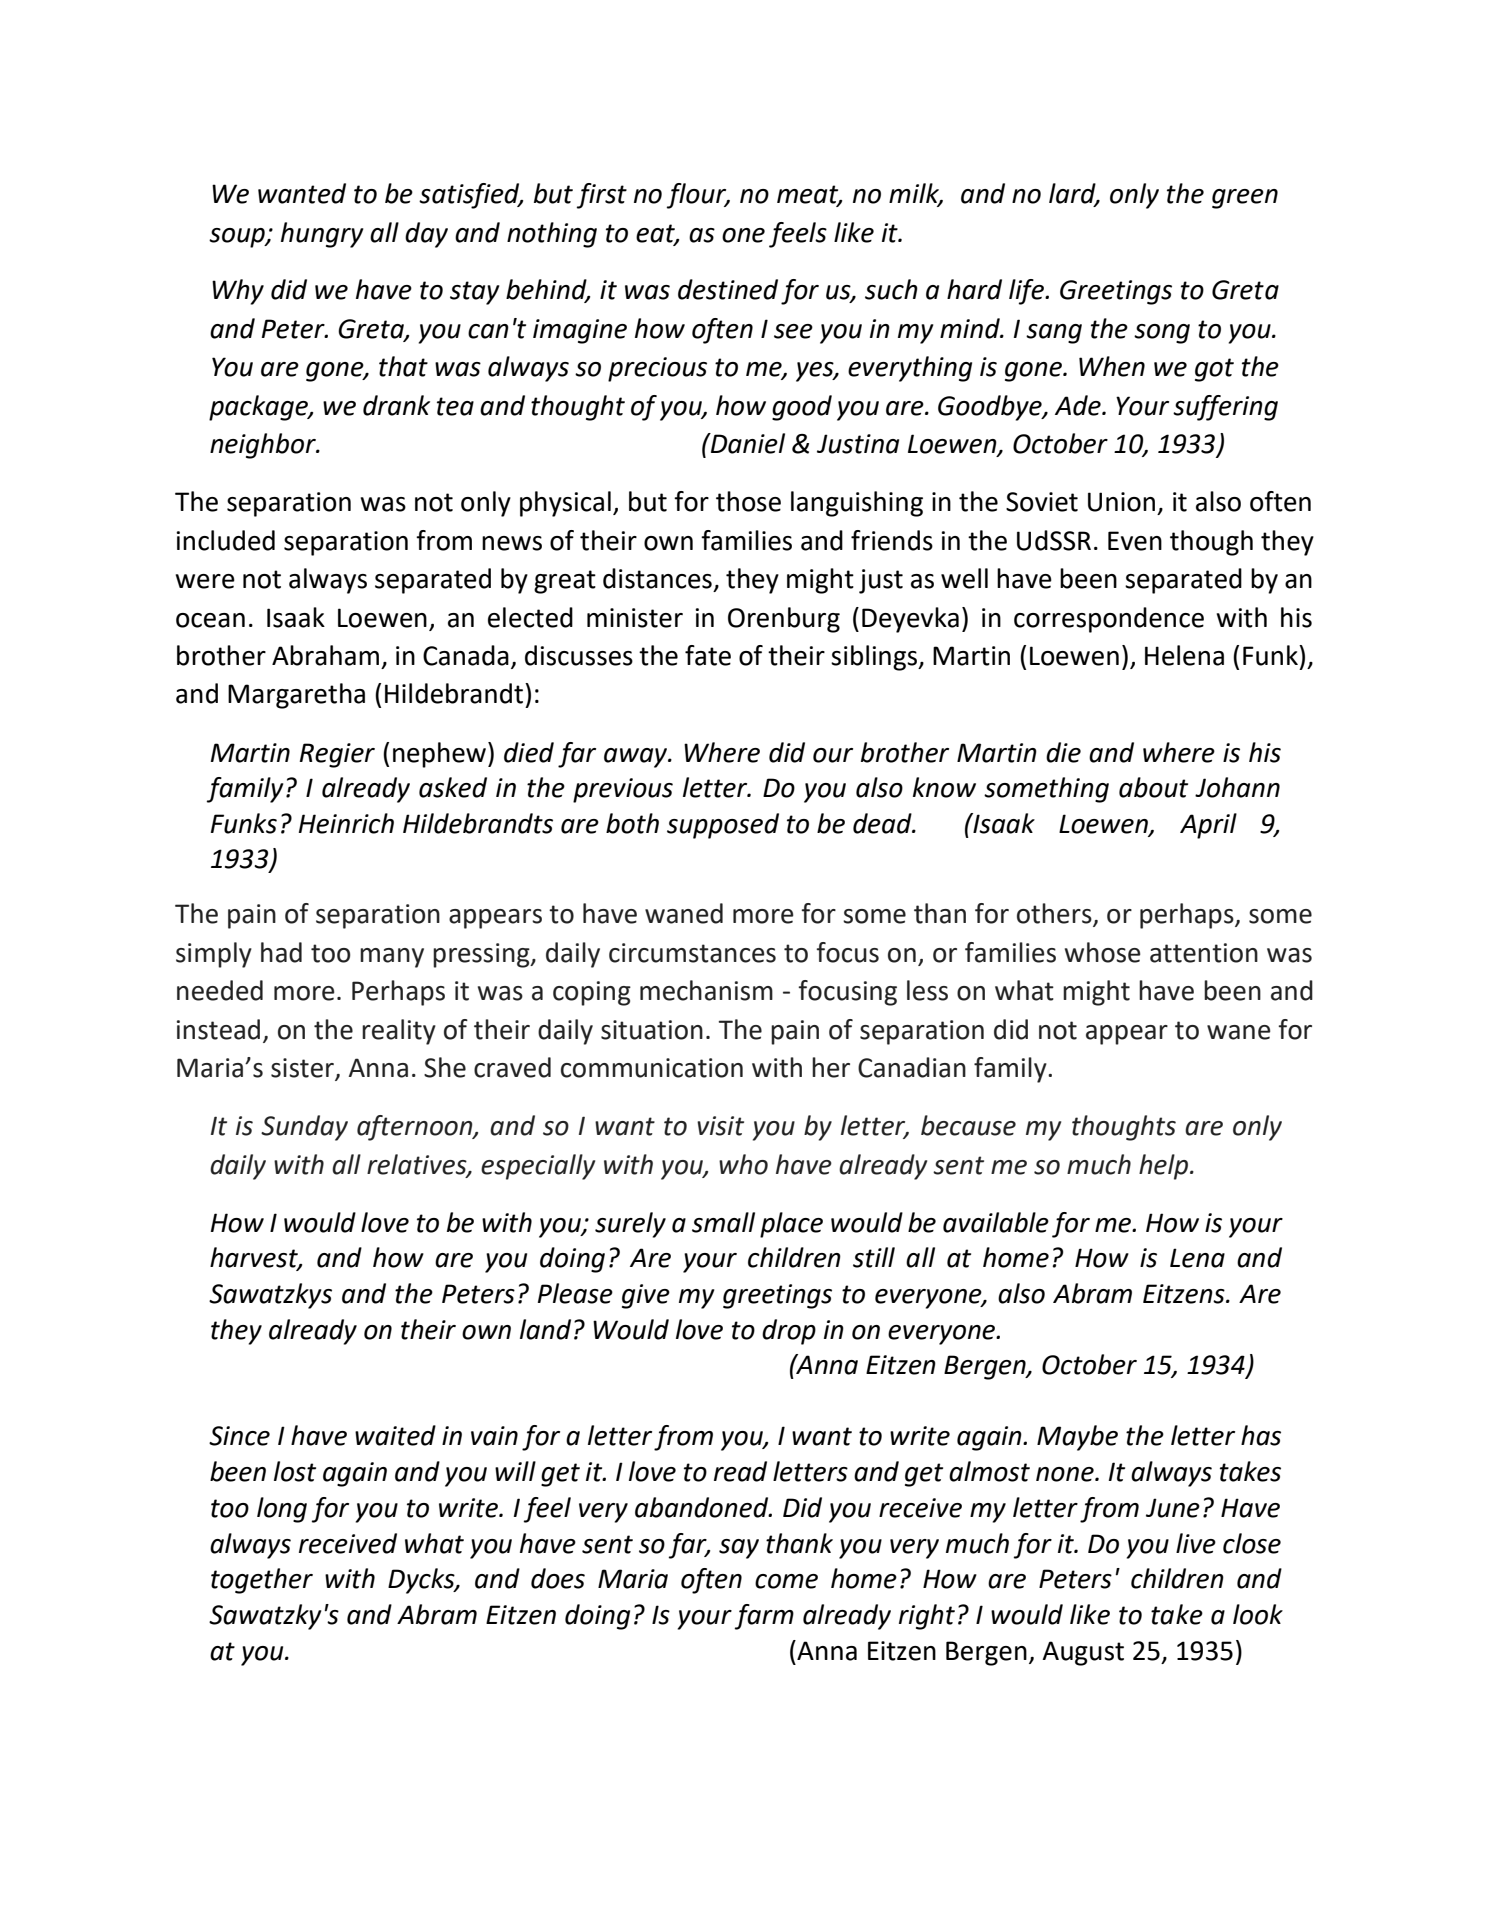 This document has height=1927, width=1489. Describe the element at coordinates (1245, 199) in the document. I see `green` at that location.
